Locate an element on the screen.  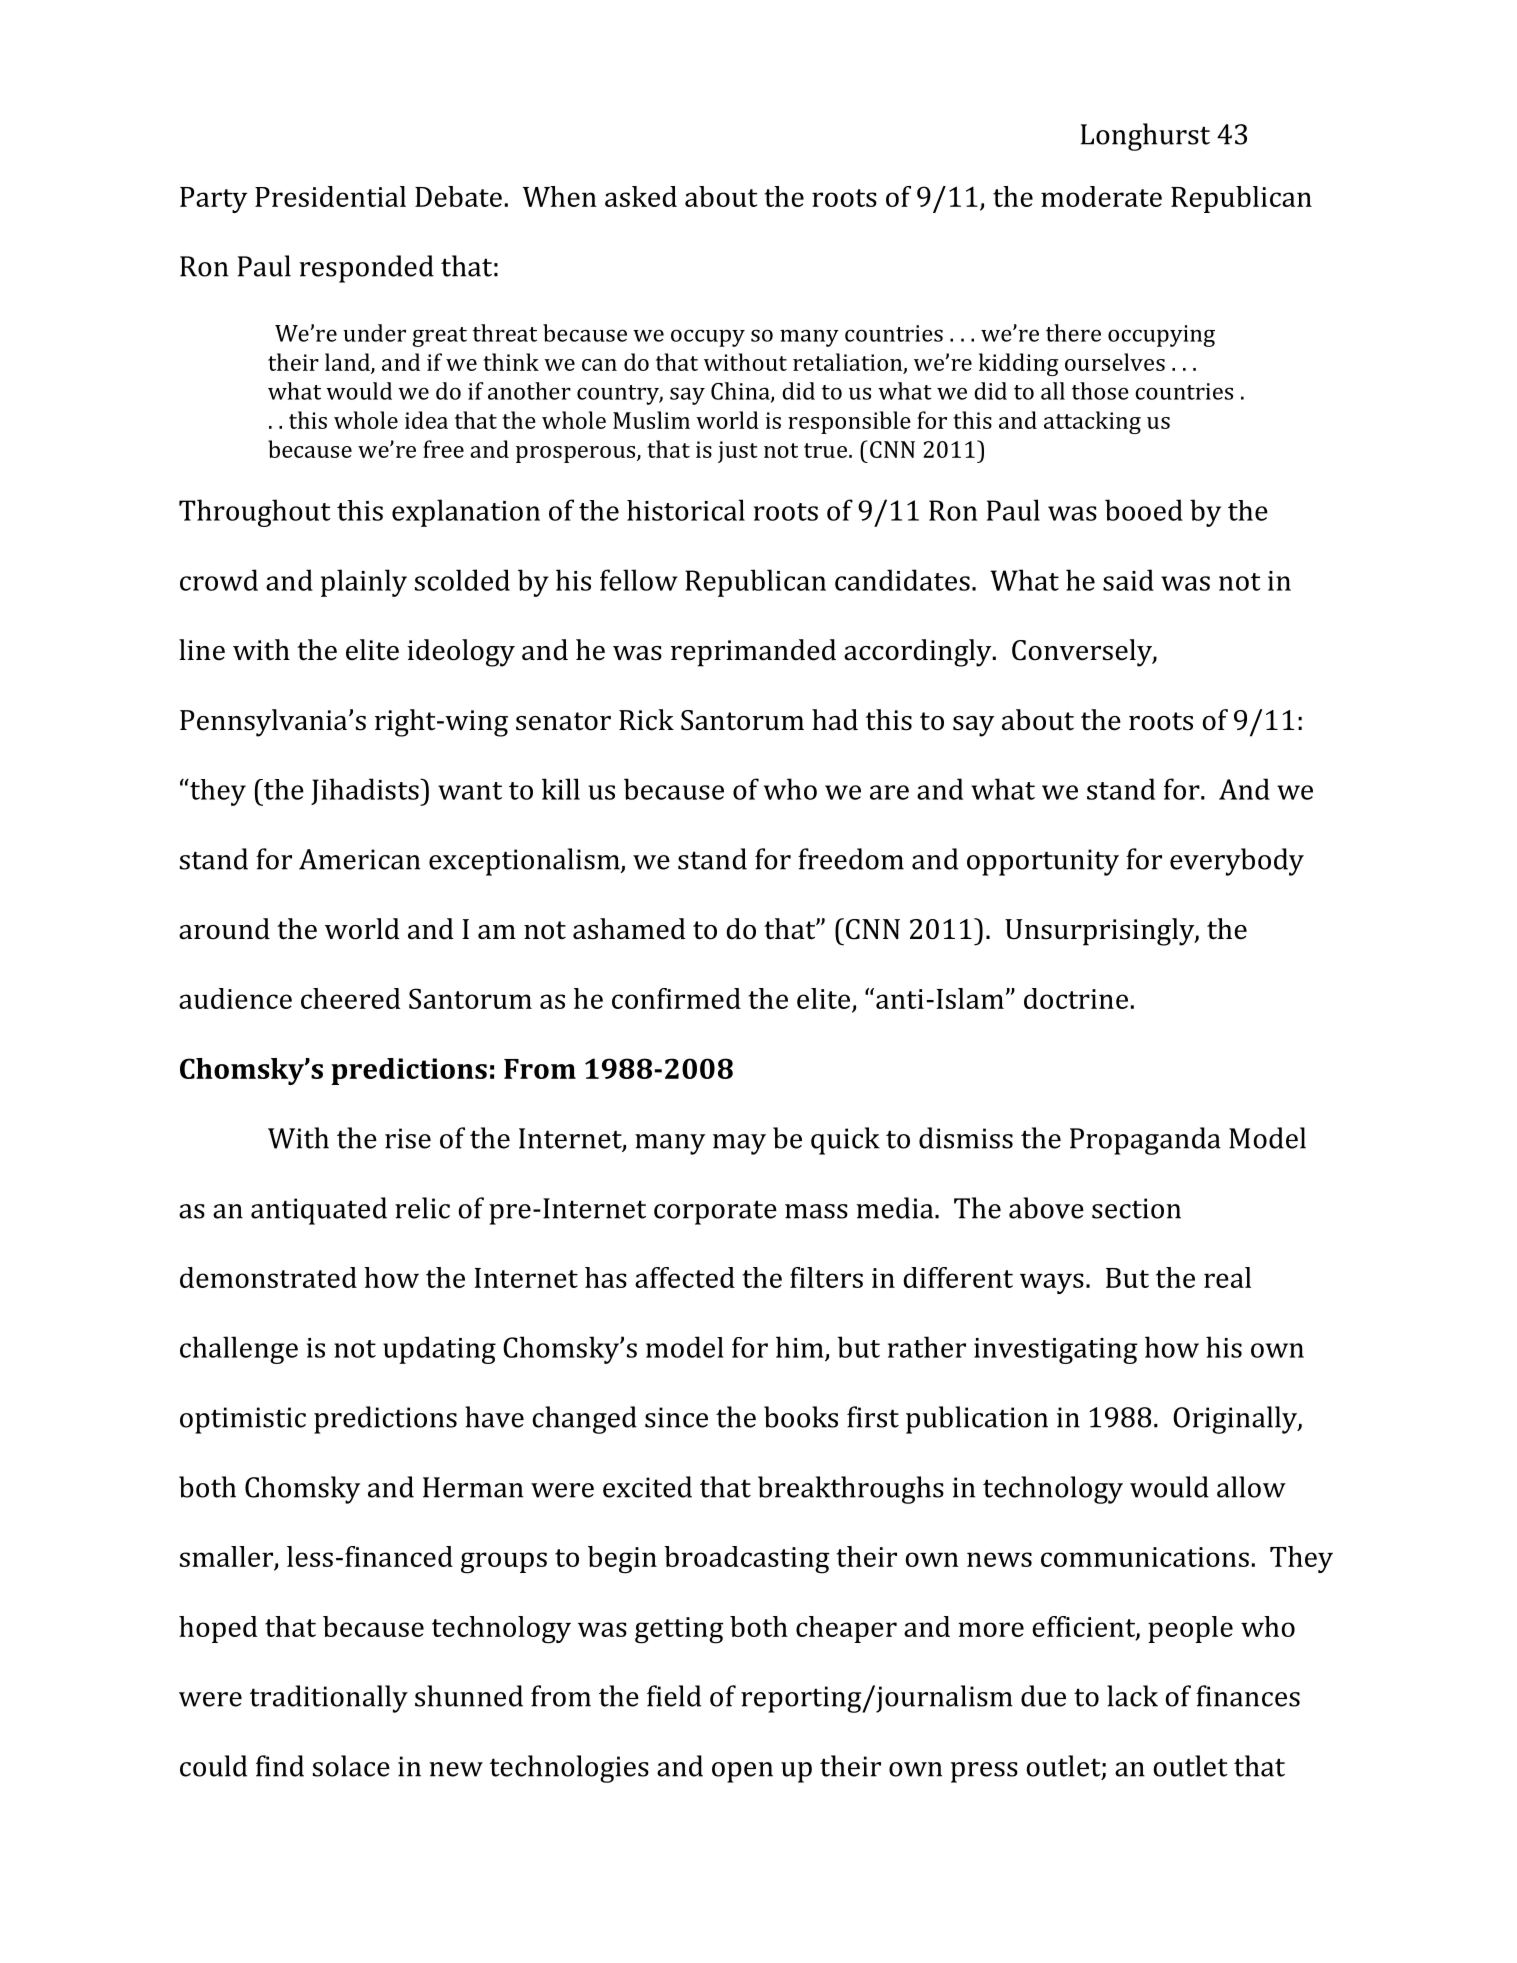
traditionally is located at coordinates (329, 1699).
